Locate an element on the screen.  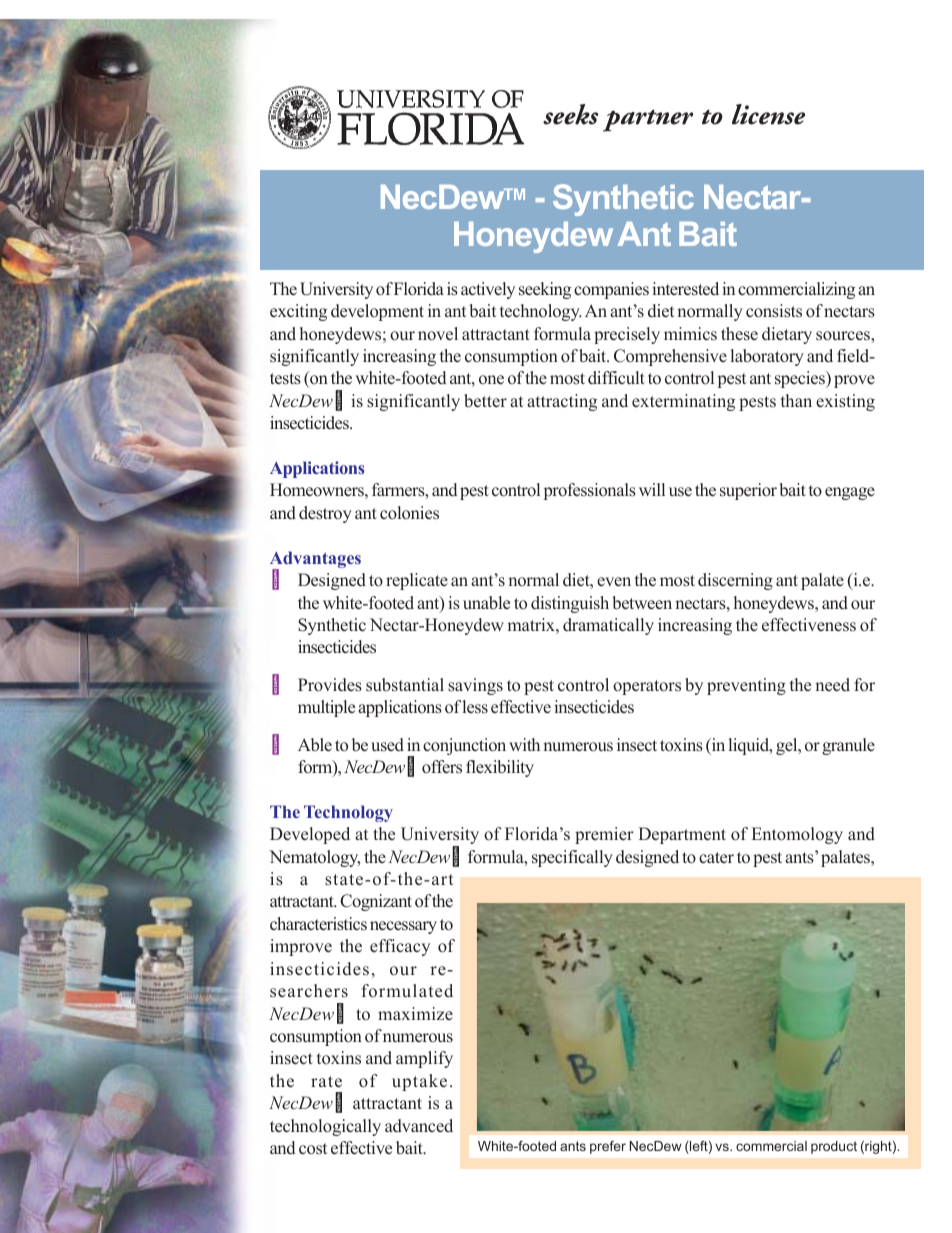
Provides is located at coordinates (330, 685).
